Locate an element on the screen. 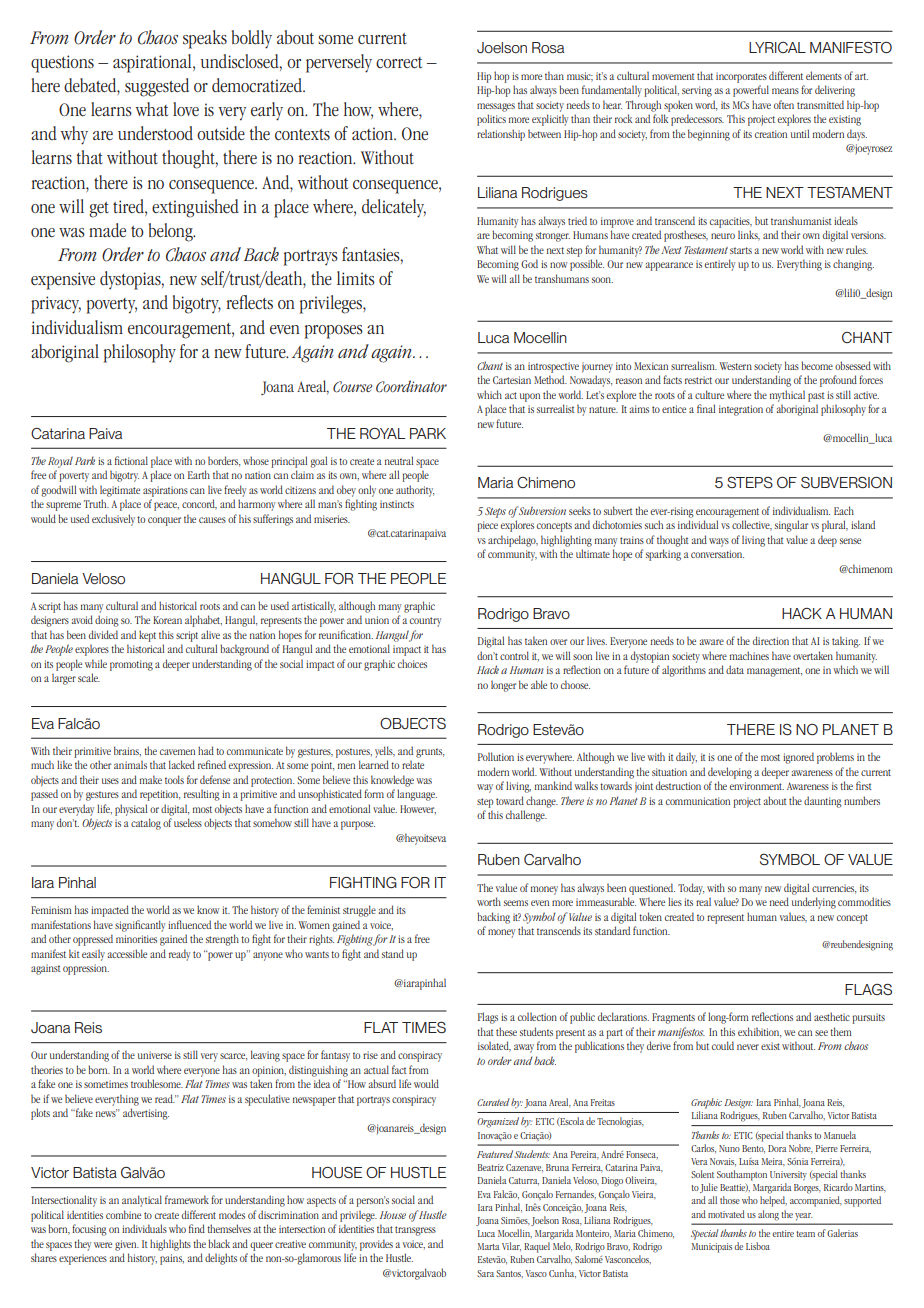  Western is located at coordinates (736, 366).
